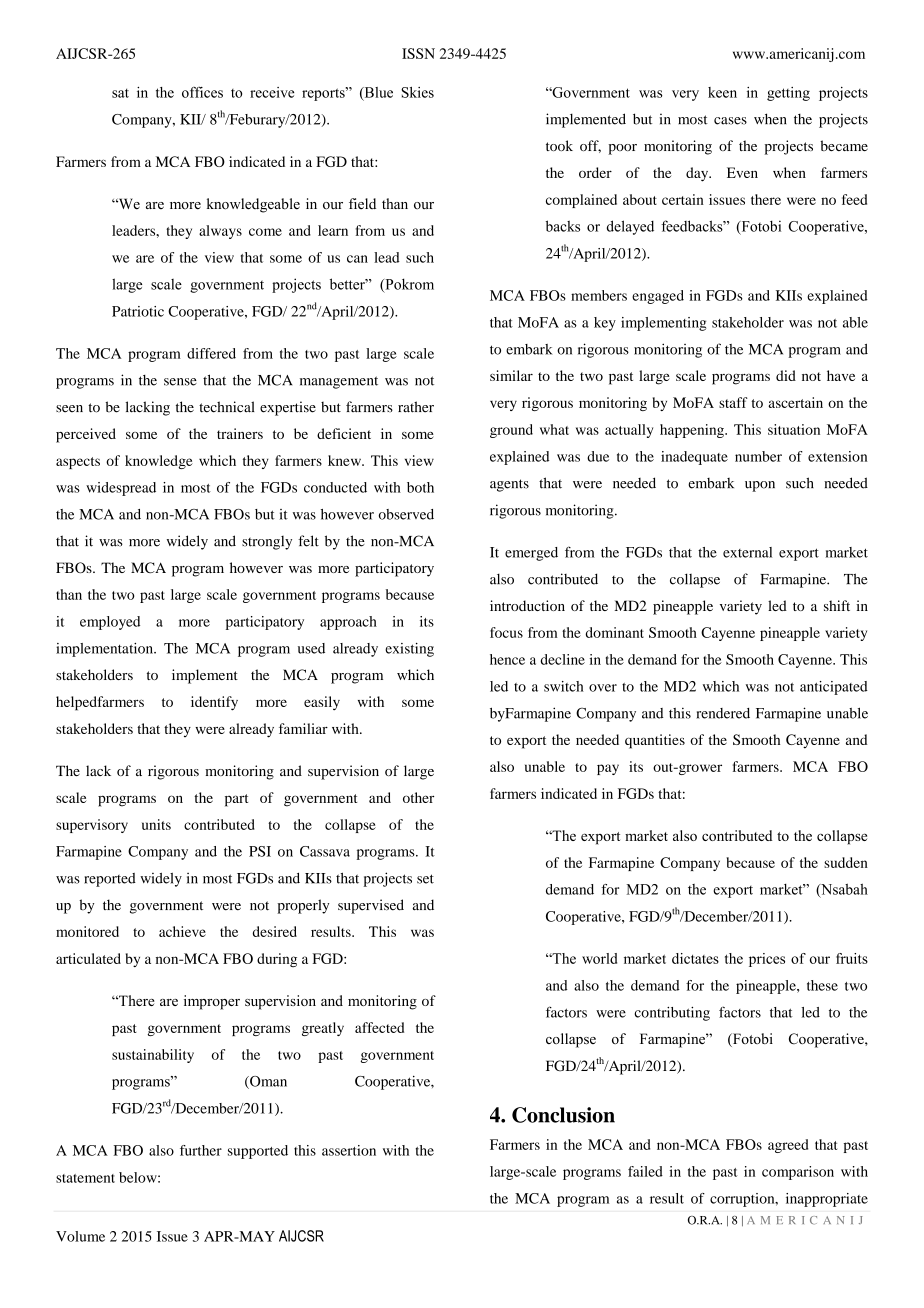  I want to click on assertion, so click(349, 1150).
